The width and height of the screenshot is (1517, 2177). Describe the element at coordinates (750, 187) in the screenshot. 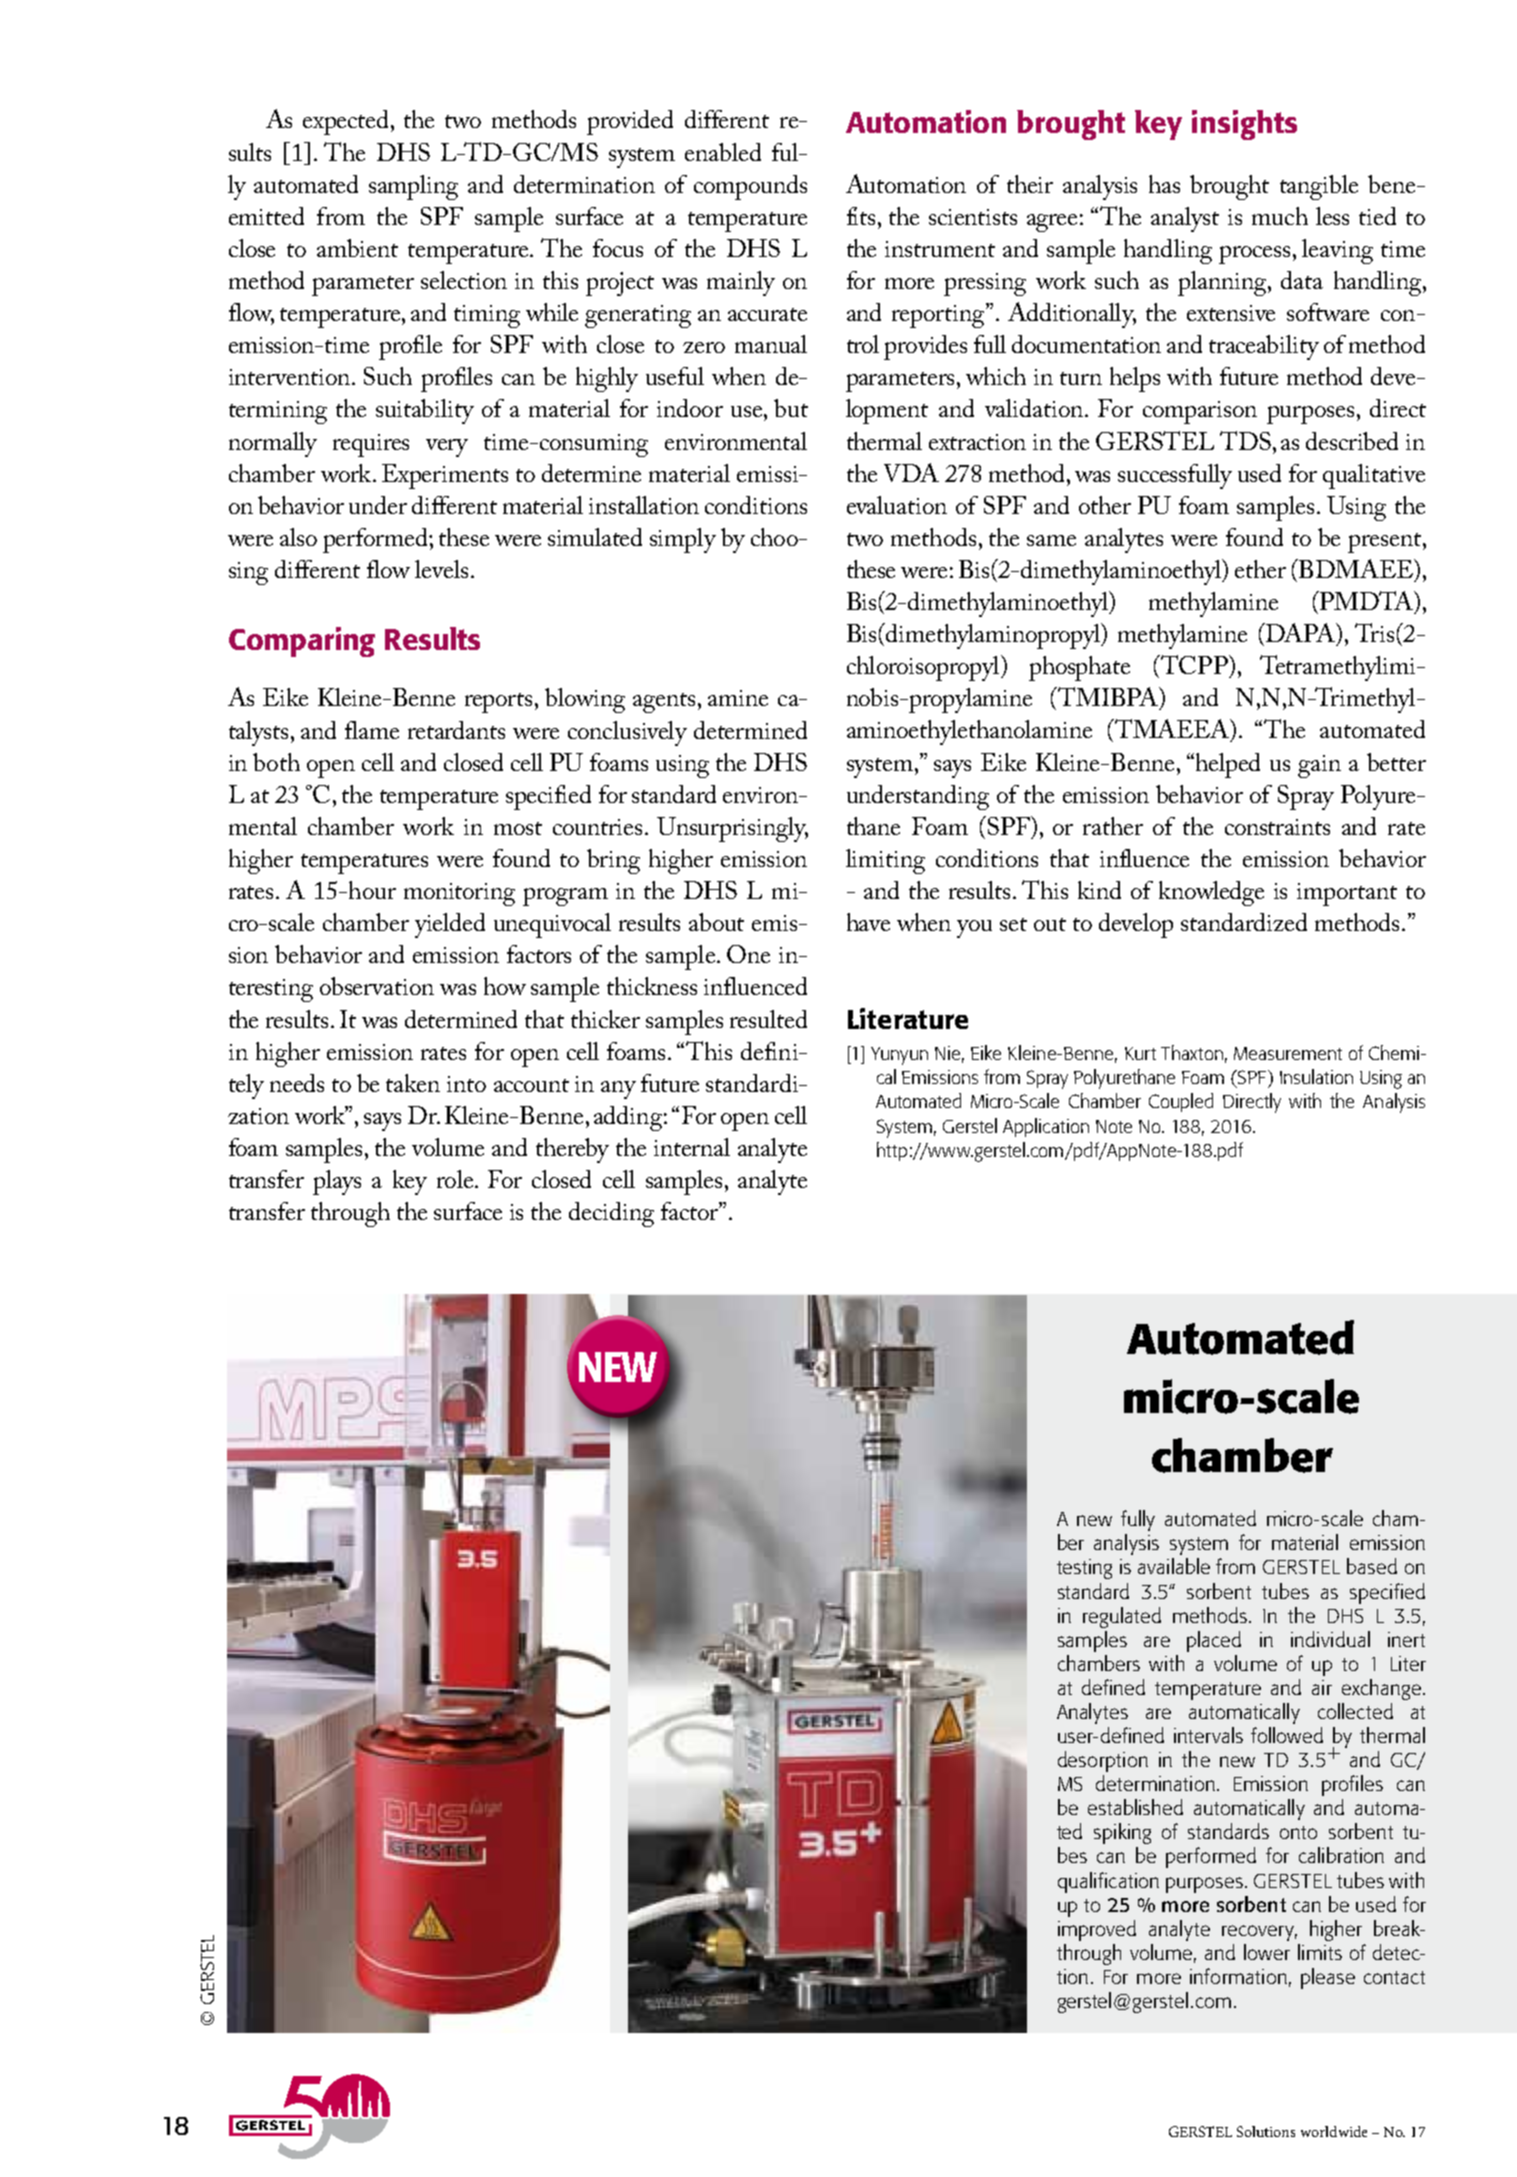

I see `compounds` at that location.
